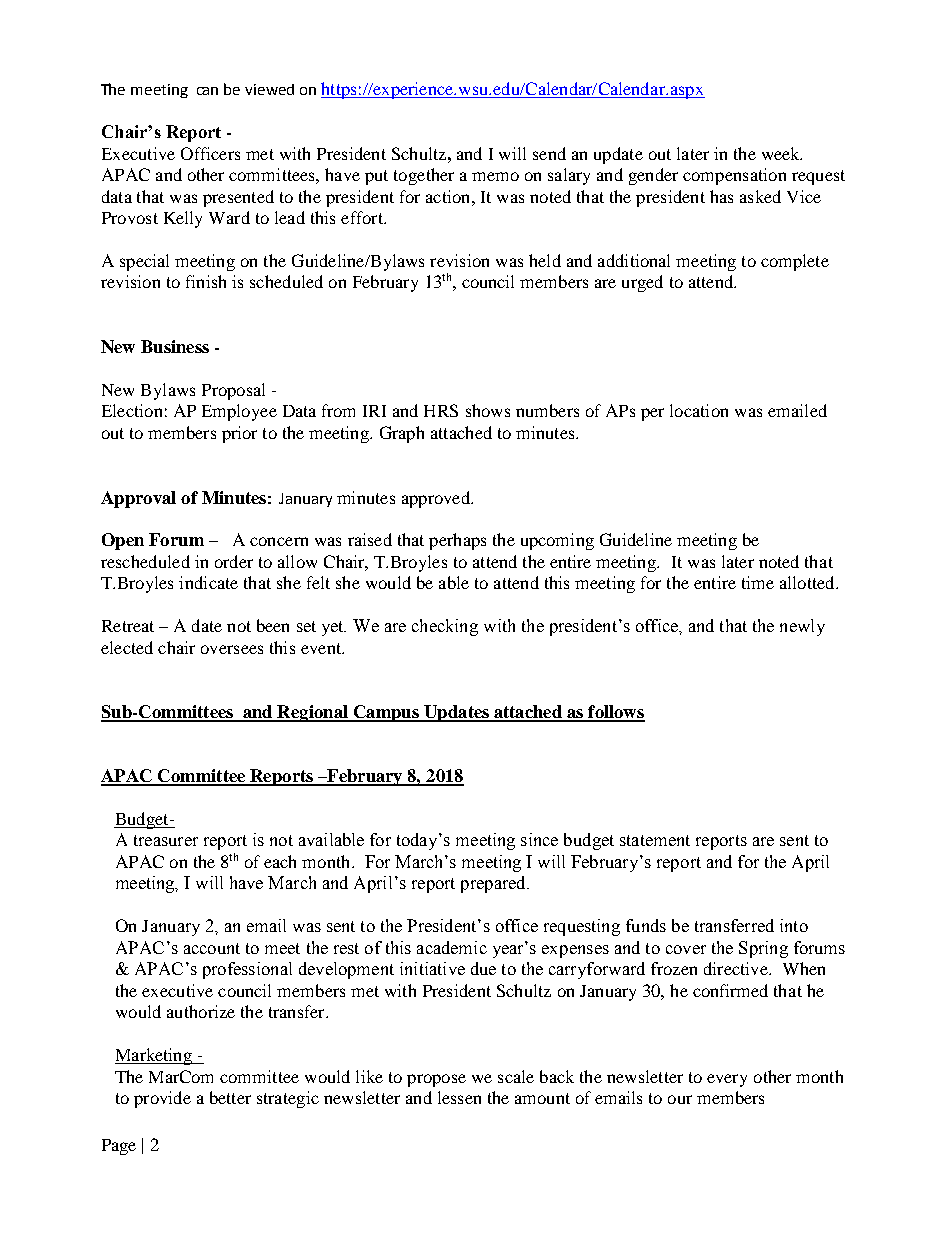 The height and width of the screenshot is (1233, 952). What do you see at coordinates (495, 176) in the screenshot?
I see `memo` at bounding box center [495, 176].
